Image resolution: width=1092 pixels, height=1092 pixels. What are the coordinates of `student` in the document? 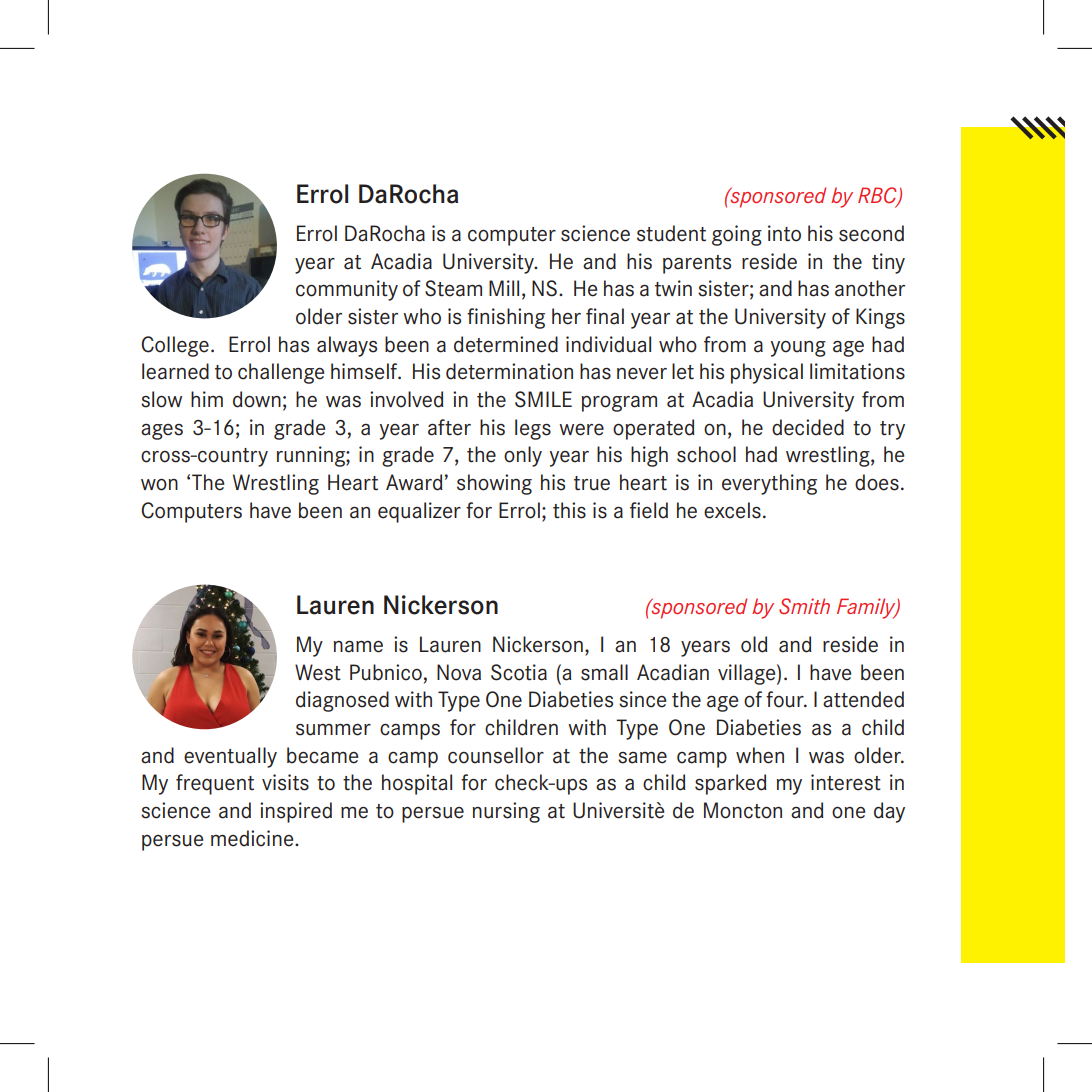 It's located at (671, 233).
